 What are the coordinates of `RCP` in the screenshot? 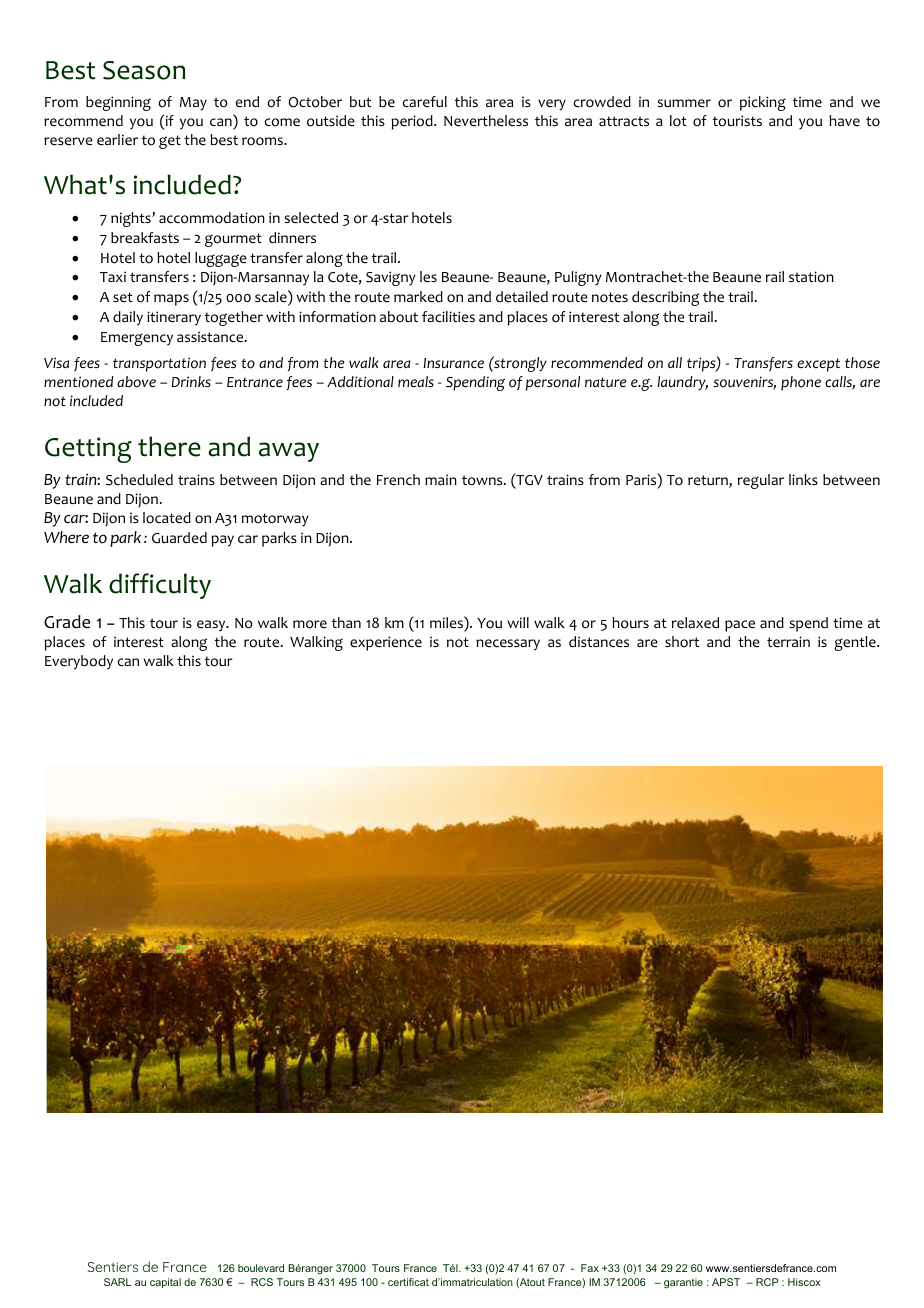 It's located at (767, 1282).
